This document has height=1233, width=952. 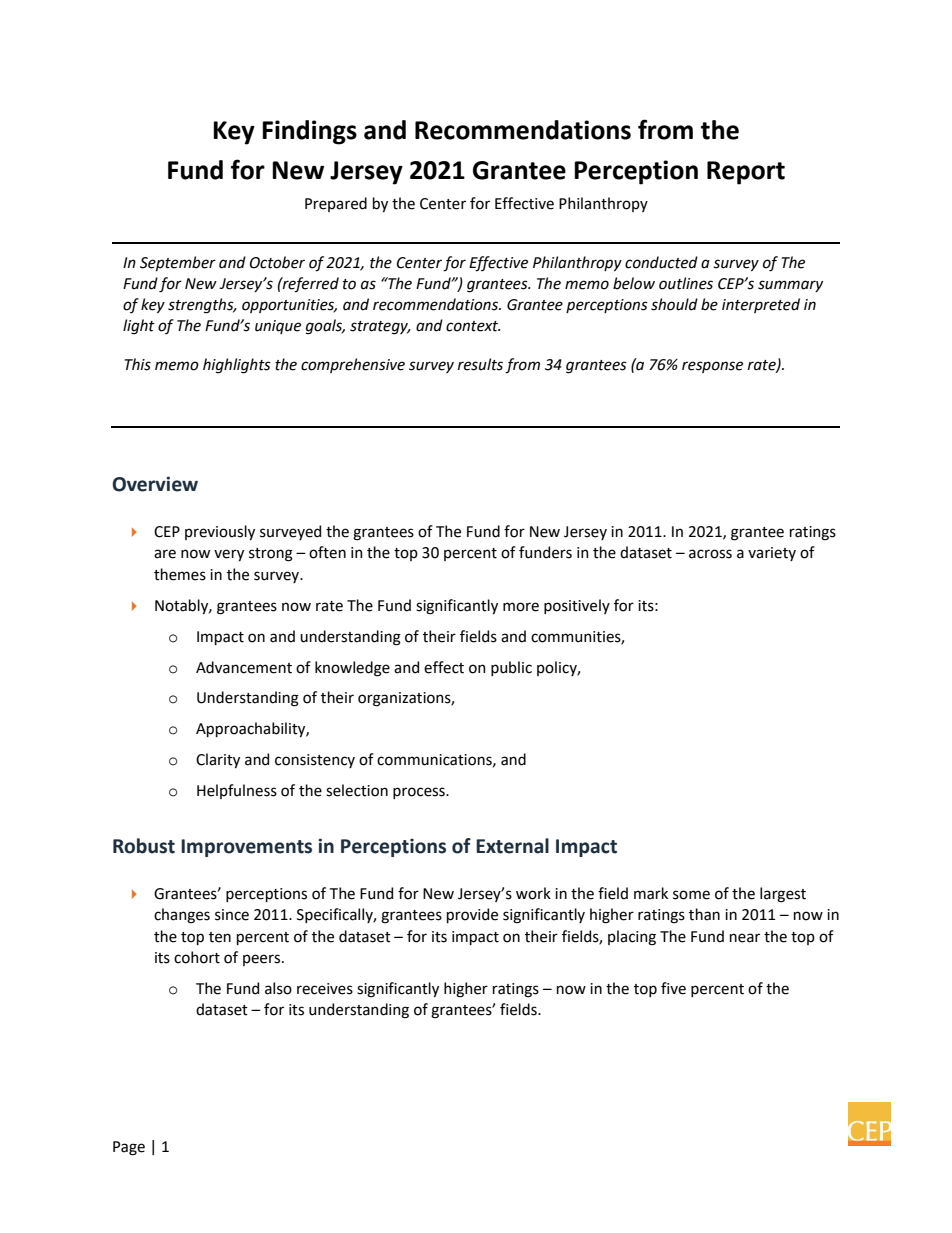 I want to click on Page, so click(x=129, y=1148).
